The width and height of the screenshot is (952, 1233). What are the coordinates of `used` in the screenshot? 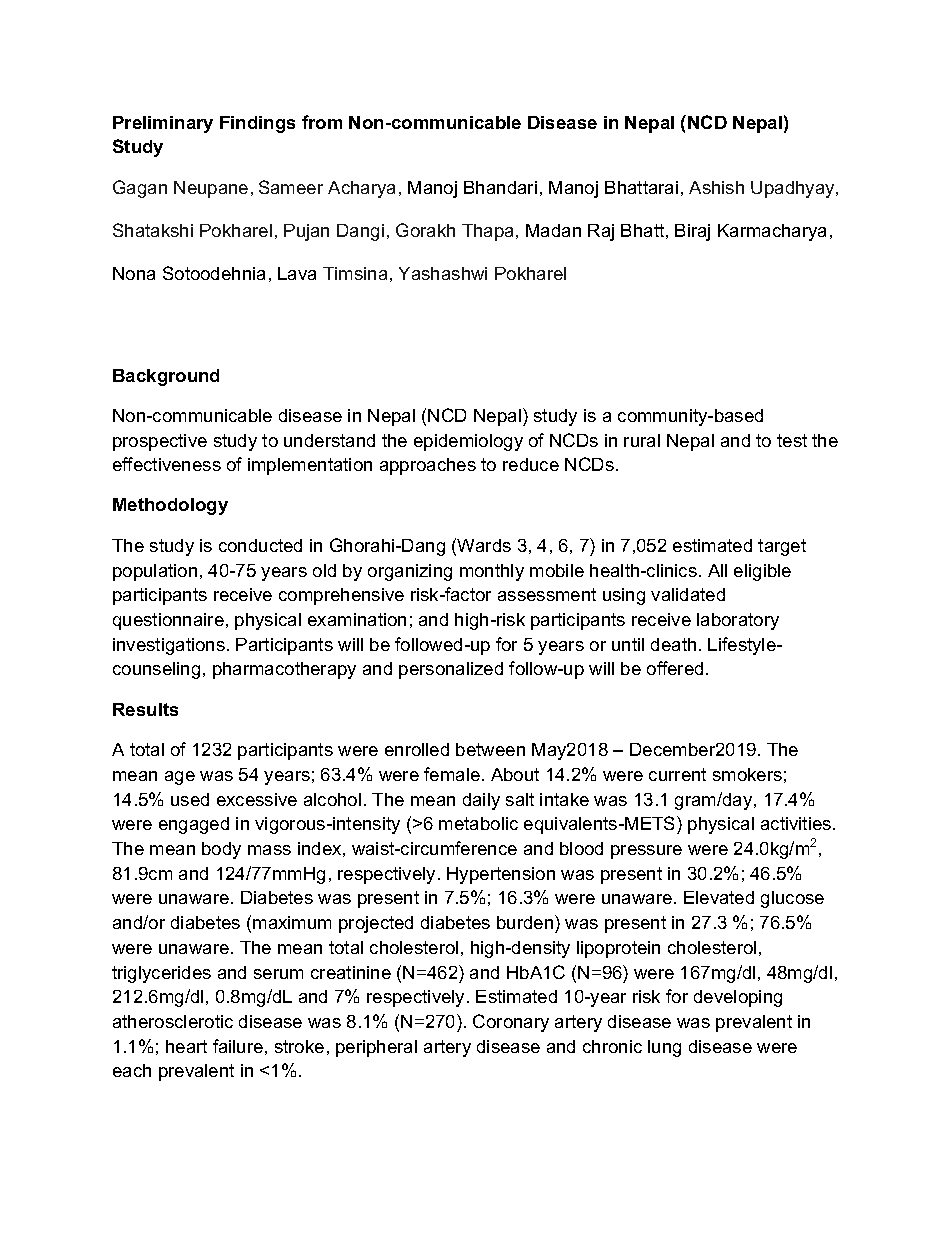 It's located at (190, 799).
